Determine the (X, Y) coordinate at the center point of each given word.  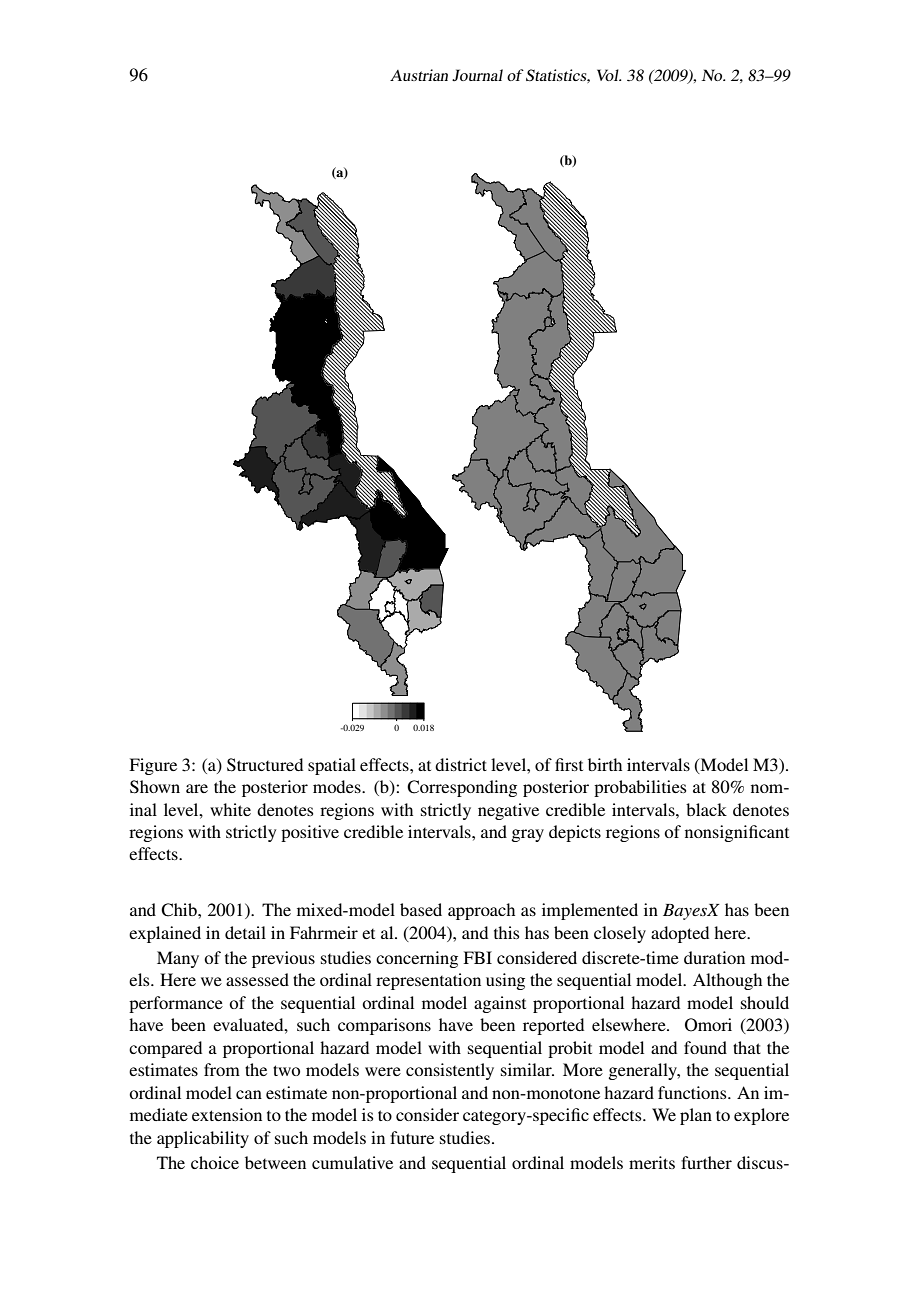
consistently (450, 1071)
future (412, 1137)
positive (310, 833)
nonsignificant (737, 833)
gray (527, 835)
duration (714, 957)
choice (215, 1162)
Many (178, 959)
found (705, 1047)
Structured (265, 765)
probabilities (640, 788)
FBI (477, 957)
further (706, 1162)
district (461, 764)
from (222, 1069)
